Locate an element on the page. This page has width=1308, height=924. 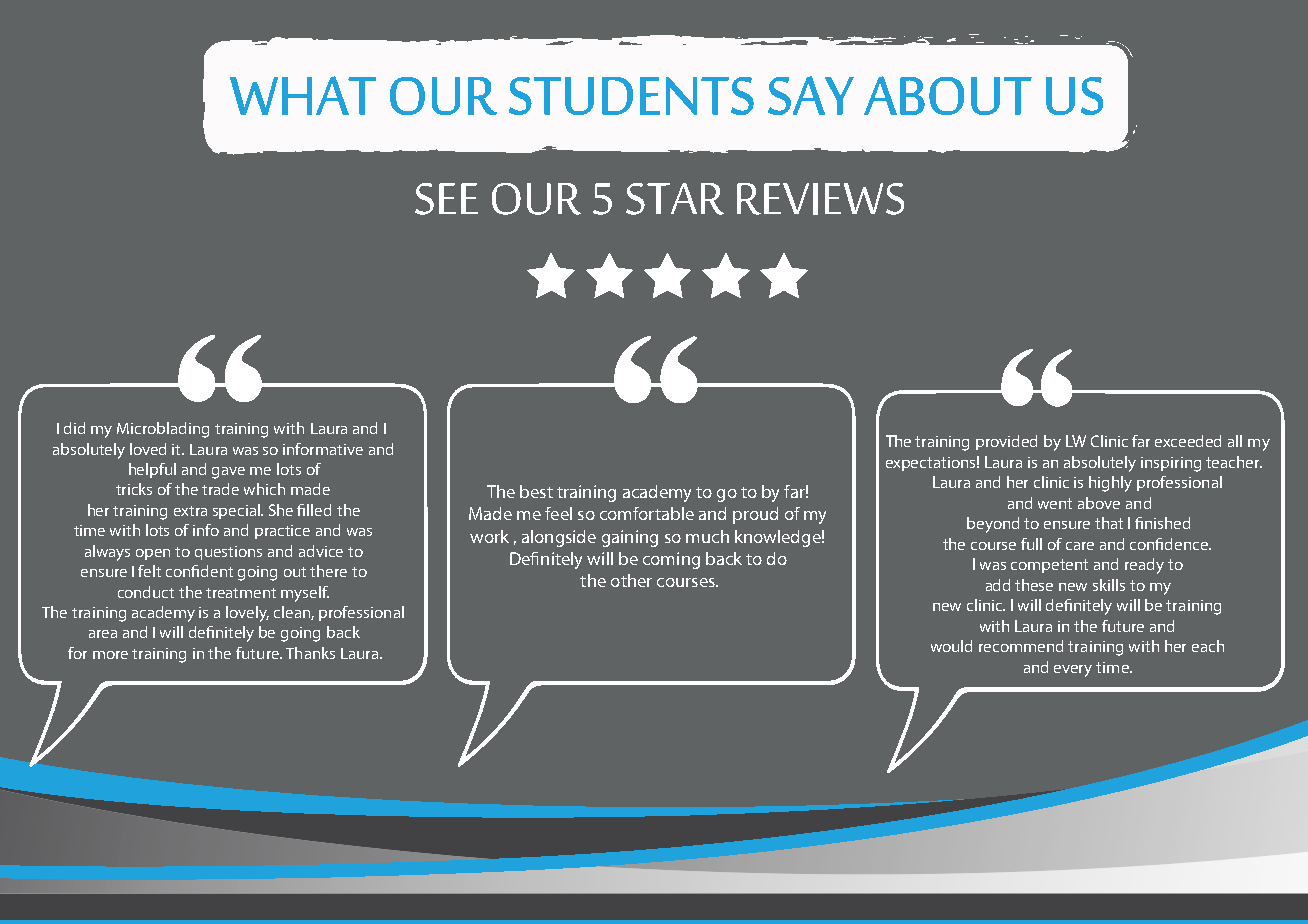
special is located at coordinates (238, 511).
